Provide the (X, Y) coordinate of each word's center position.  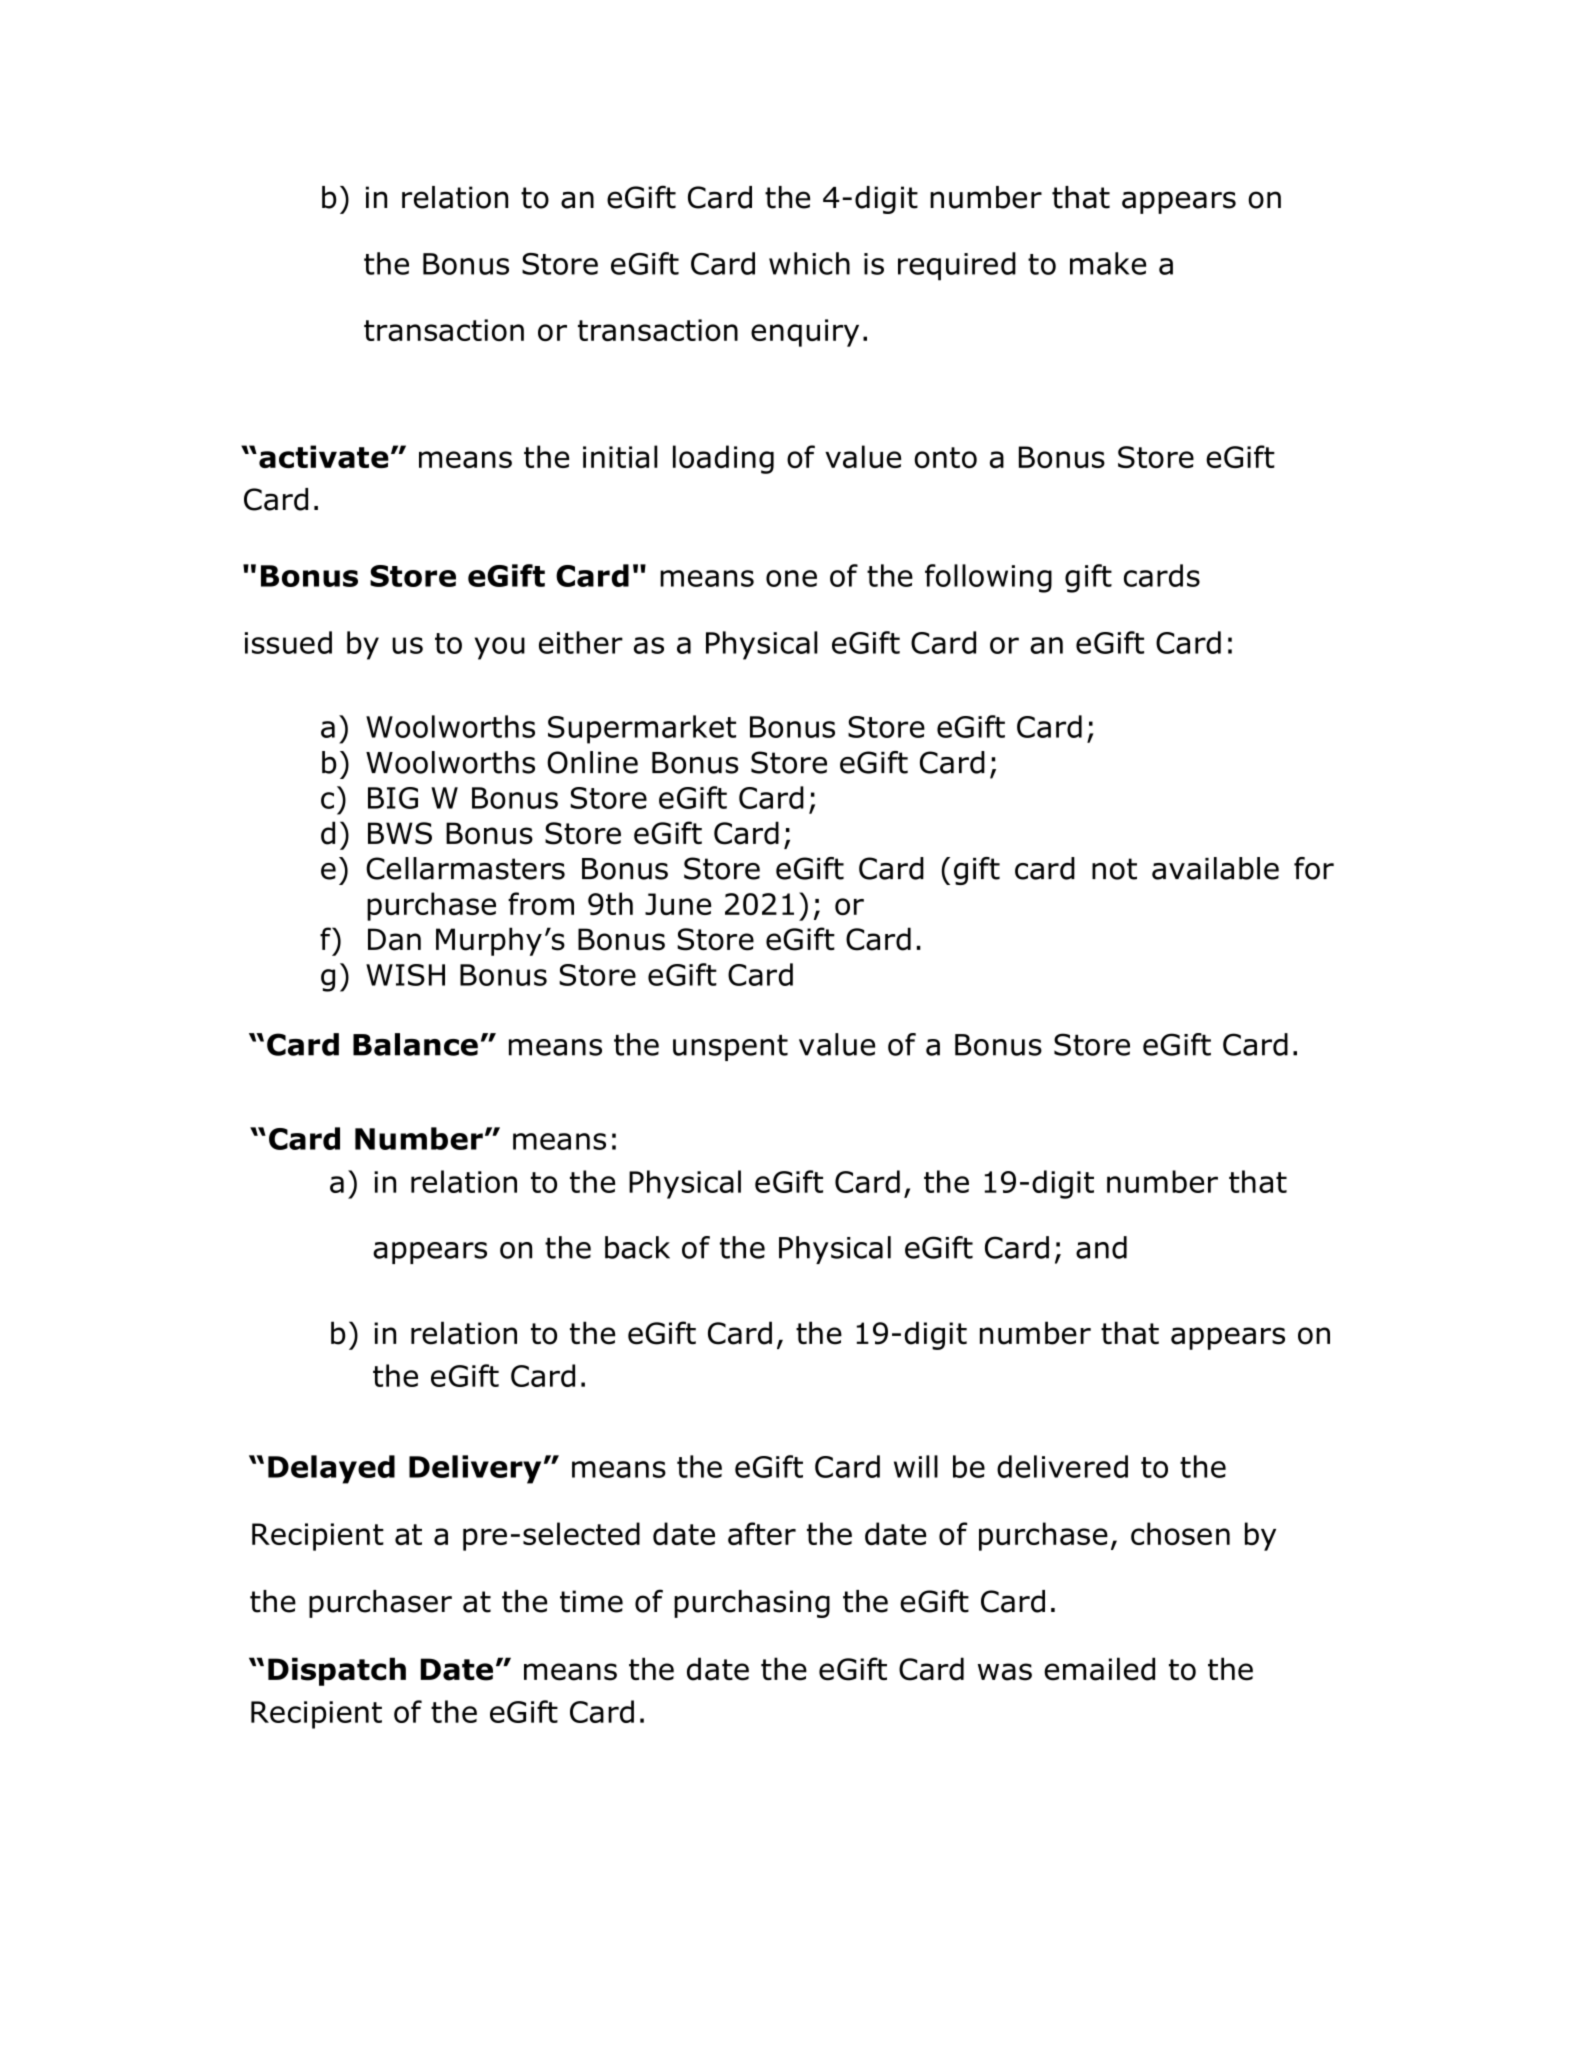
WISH (405, 975)
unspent (730, 1048)
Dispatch (337, 1671)
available (1215, 868)
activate (324, 456)
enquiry (805, 333)
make (1108, 263)
